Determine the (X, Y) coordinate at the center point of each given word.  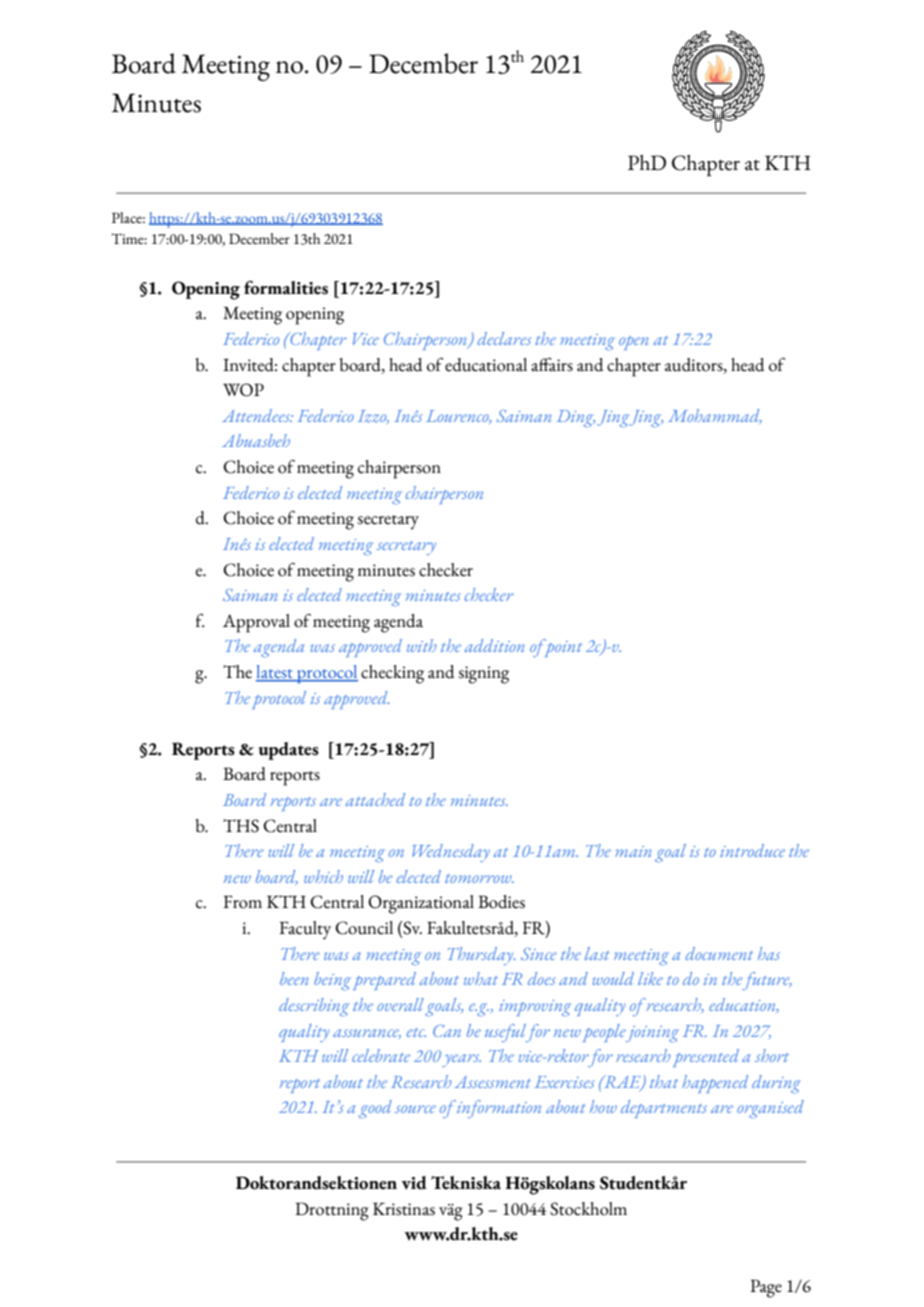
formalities (286, 288)
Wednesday (451, 853)
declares (504, 338)
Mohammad (715, 416)
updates (289, 751)
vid (414, 1183)
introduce (752, 850)
